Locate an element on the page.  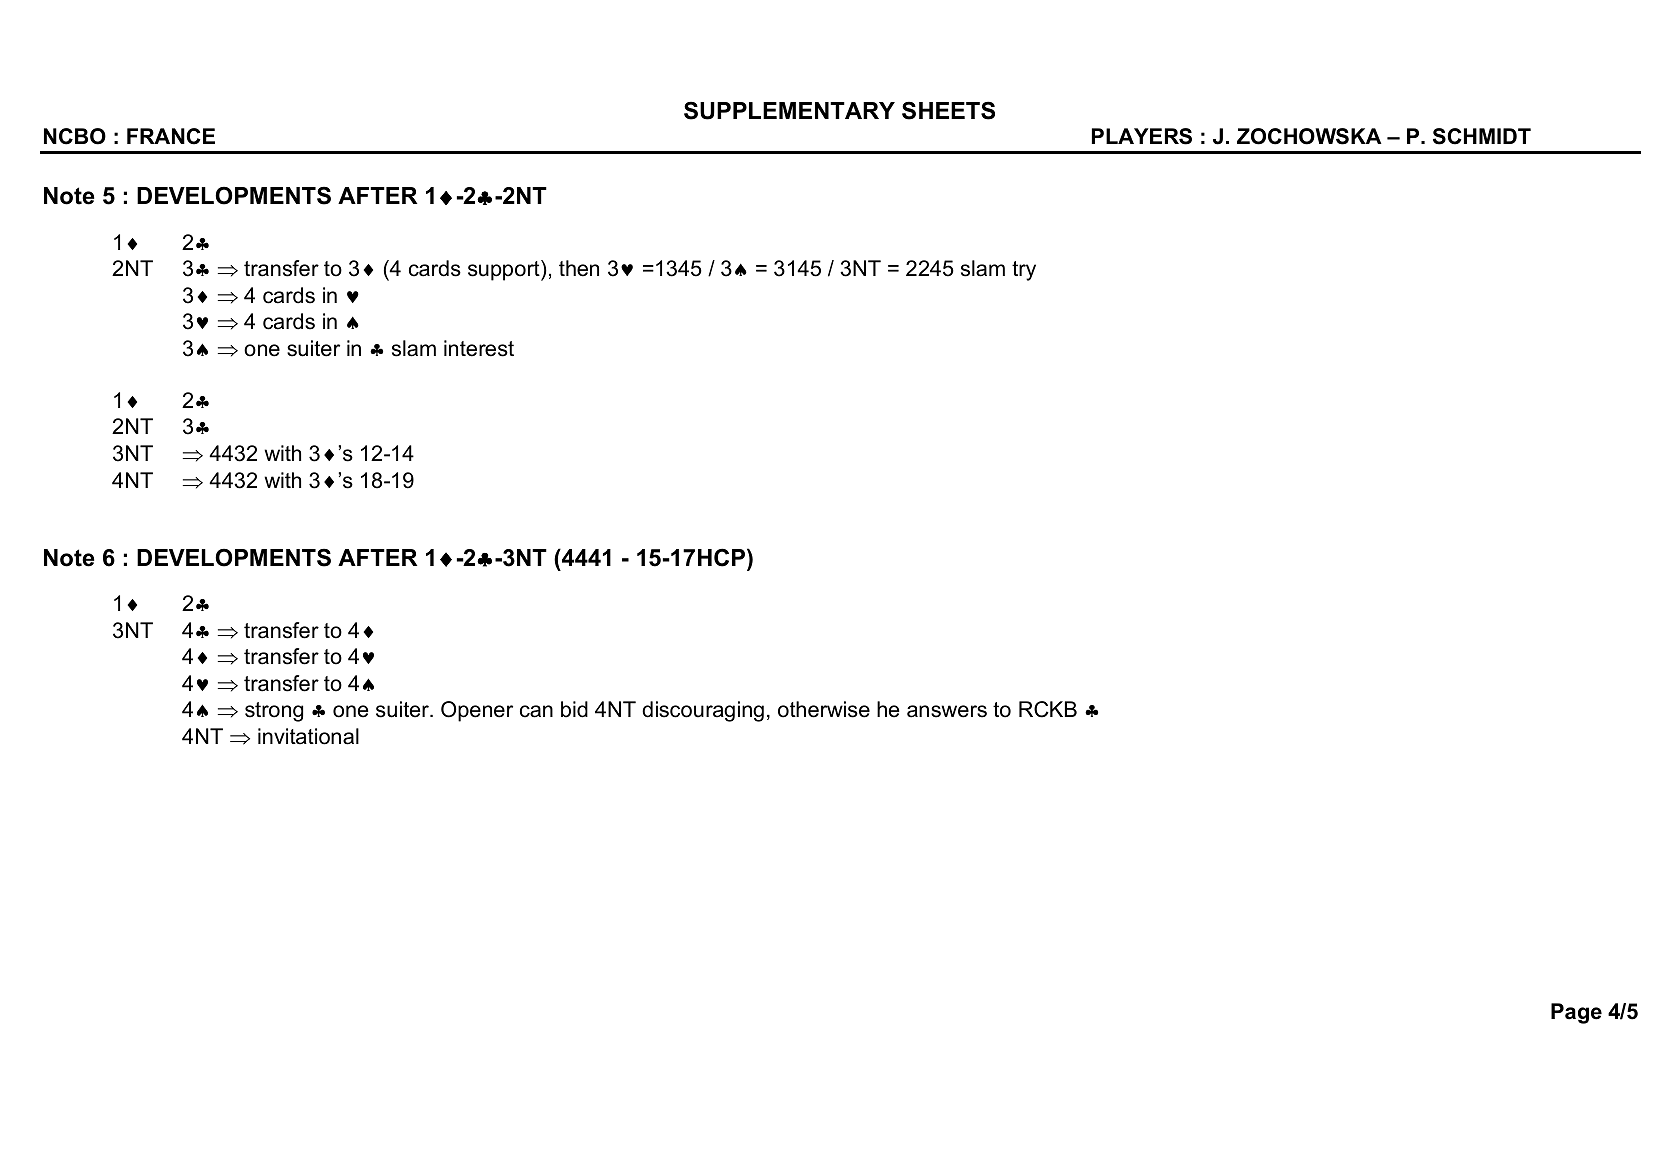
interest is located at coordinates (479, 348).
